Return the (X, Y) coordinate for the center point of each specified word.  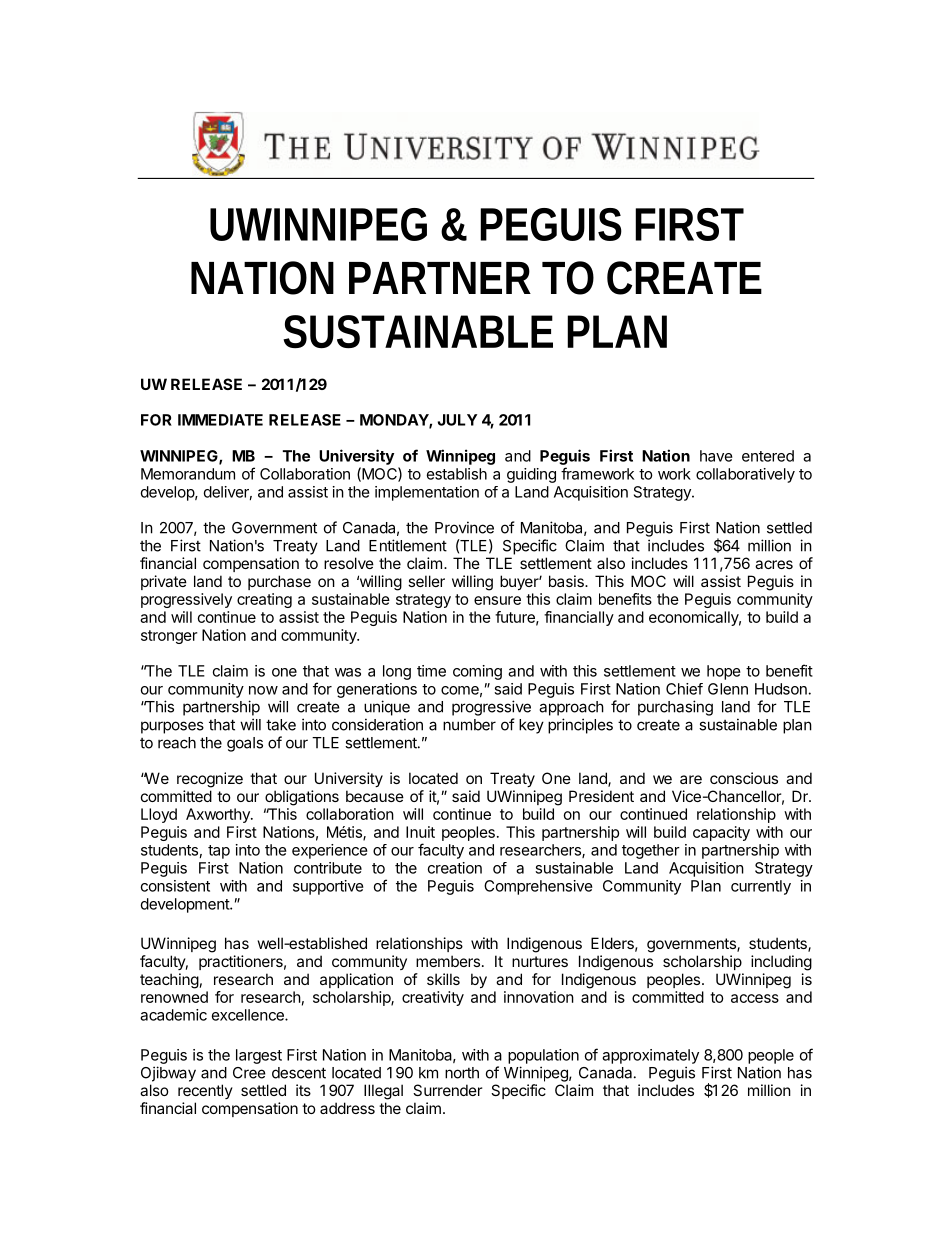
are (691, 779)
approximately (650, 1056)
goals (245, 744)
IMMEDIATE (220, 420)
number (469, 725)
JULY (457, 420)
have (716, 456)
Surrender (447, 1090)
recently (205, 1091)
